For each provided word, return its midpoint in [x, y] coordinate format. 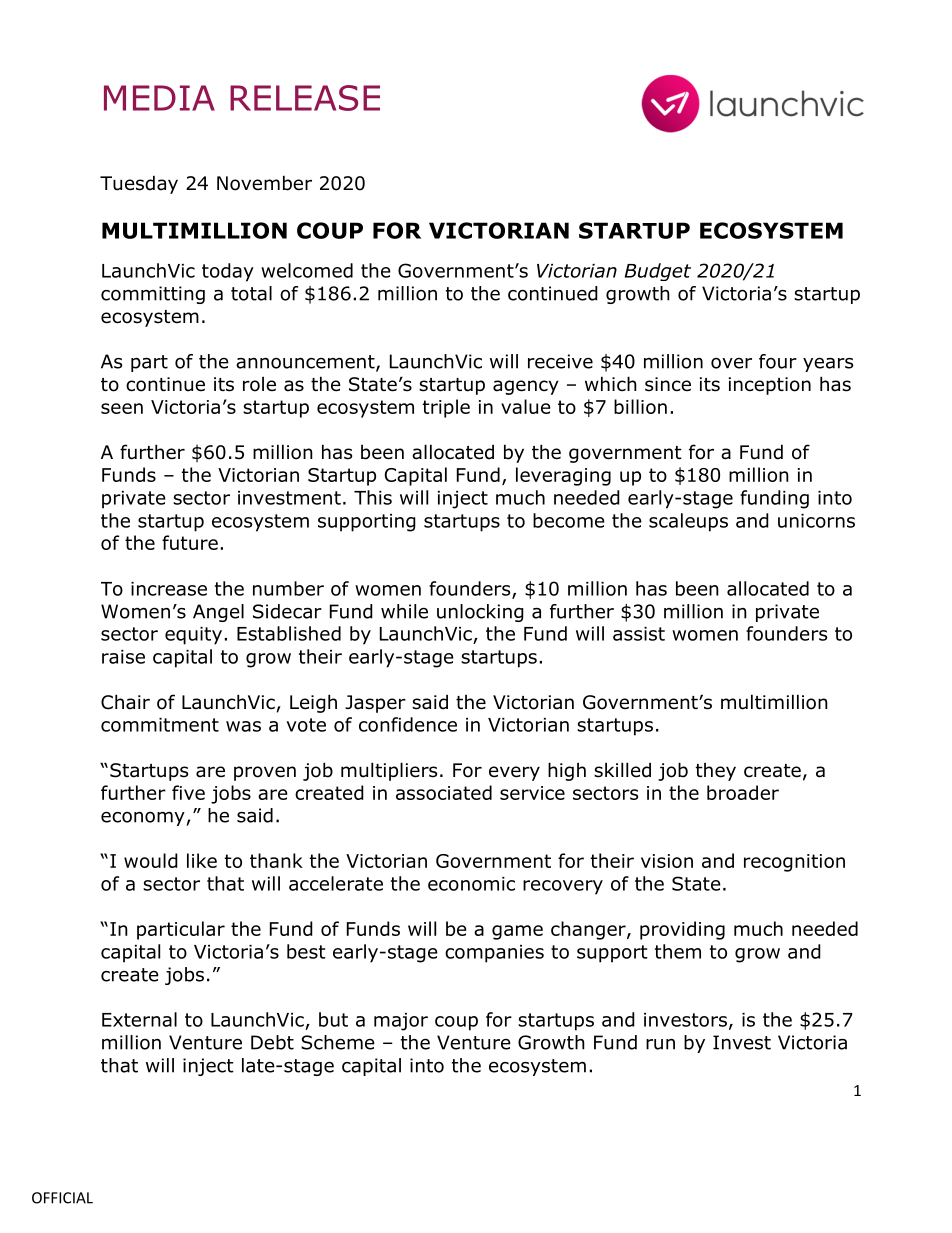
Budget [658, 272]
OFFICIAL [62, 1198]
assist [639, 634]
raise [123, 657]
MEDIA [159, 98]
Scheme [338, 1042]
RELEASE [305, 98]
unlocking [480, 613]
